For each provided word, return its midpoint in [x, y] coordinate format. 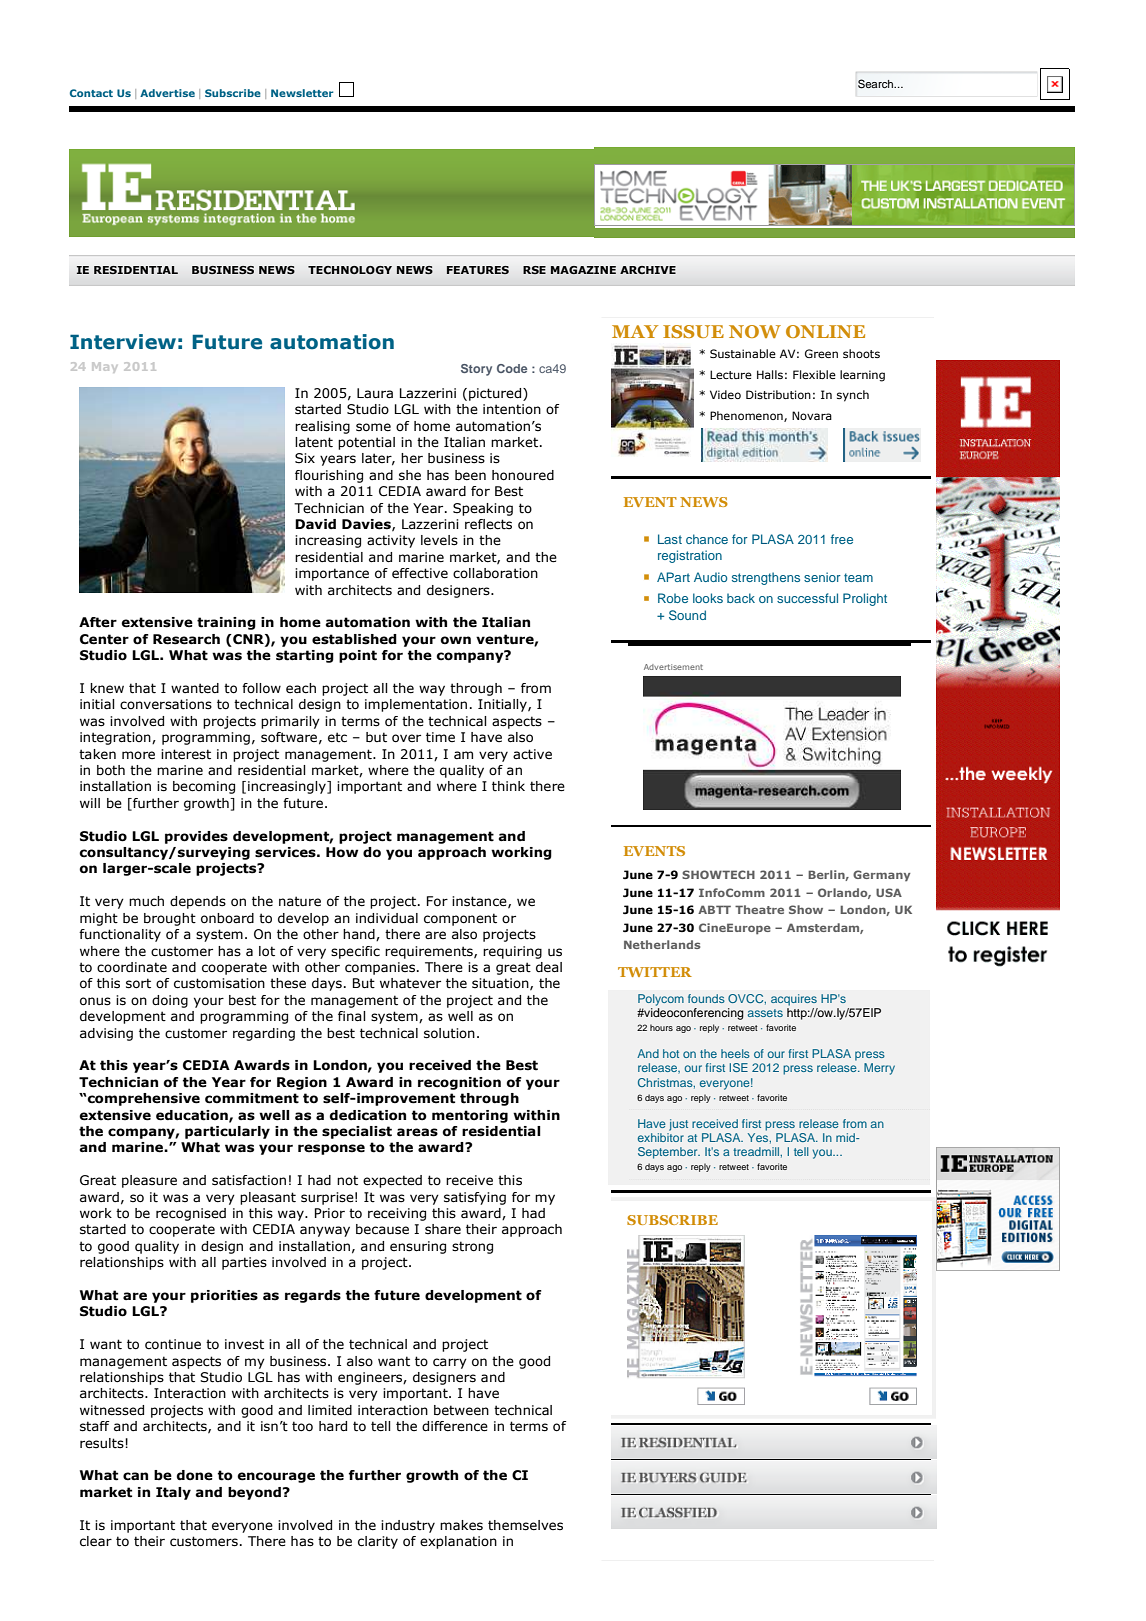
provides [196, 837]
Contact [91, 93]
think [508, 786]
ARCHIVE [648, 270]
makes [461, 1525]
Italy [173, 1493]
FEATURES [478, 270]
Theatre [759, 909]
